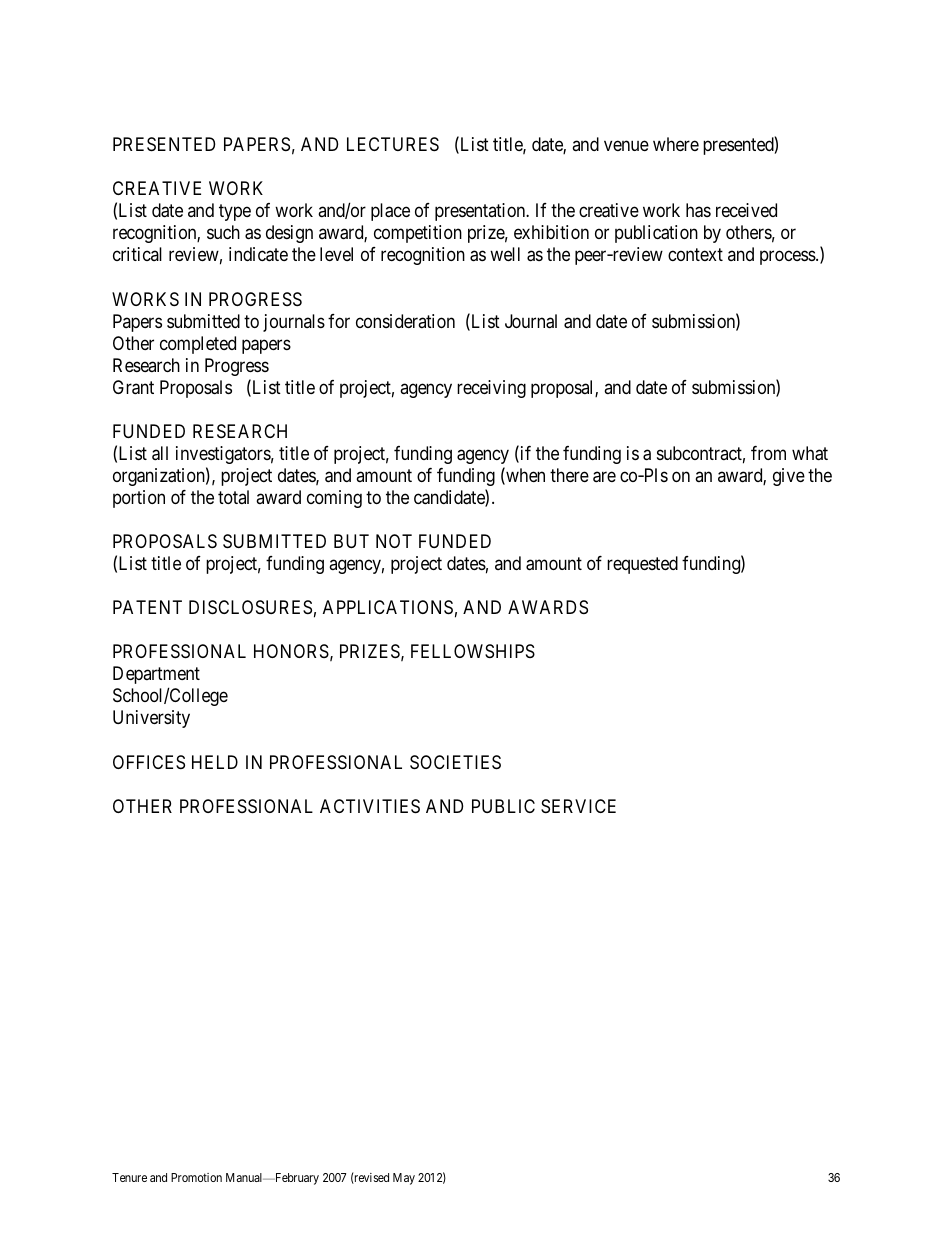 The height and width of the screenshot is (1233, 952). What do you see at coordinates (481, 212) in the screenshot?
I see `presentation` at bounding box center [481, 212].
